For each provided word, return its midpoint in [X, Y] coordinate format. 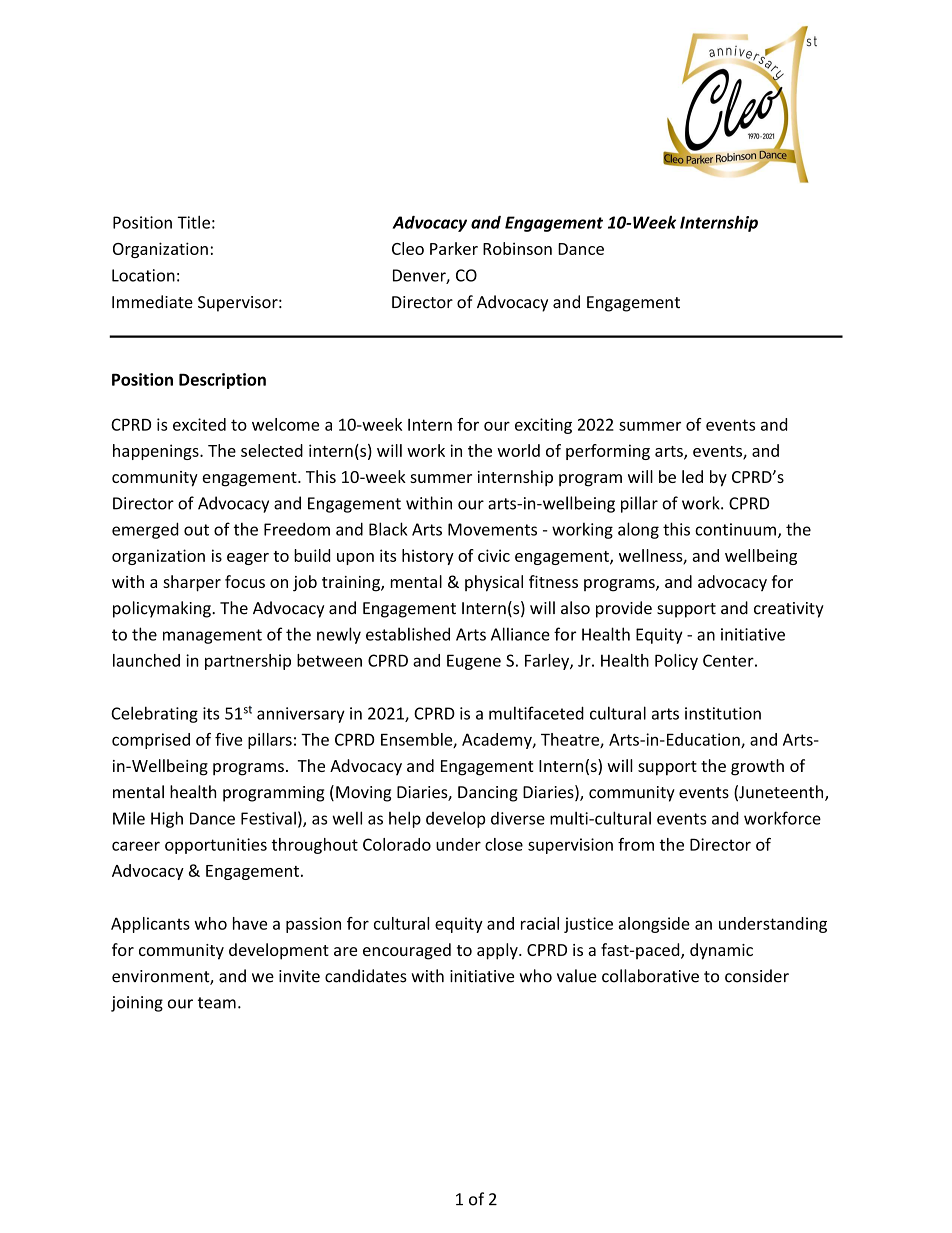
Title [193, 222]
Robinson [517, 248]
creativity [789, 610]
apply [498, 951]
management [212, 636]
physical [494, 583]
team [217, 1003]
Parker [454, 248]
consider [757, 976]
